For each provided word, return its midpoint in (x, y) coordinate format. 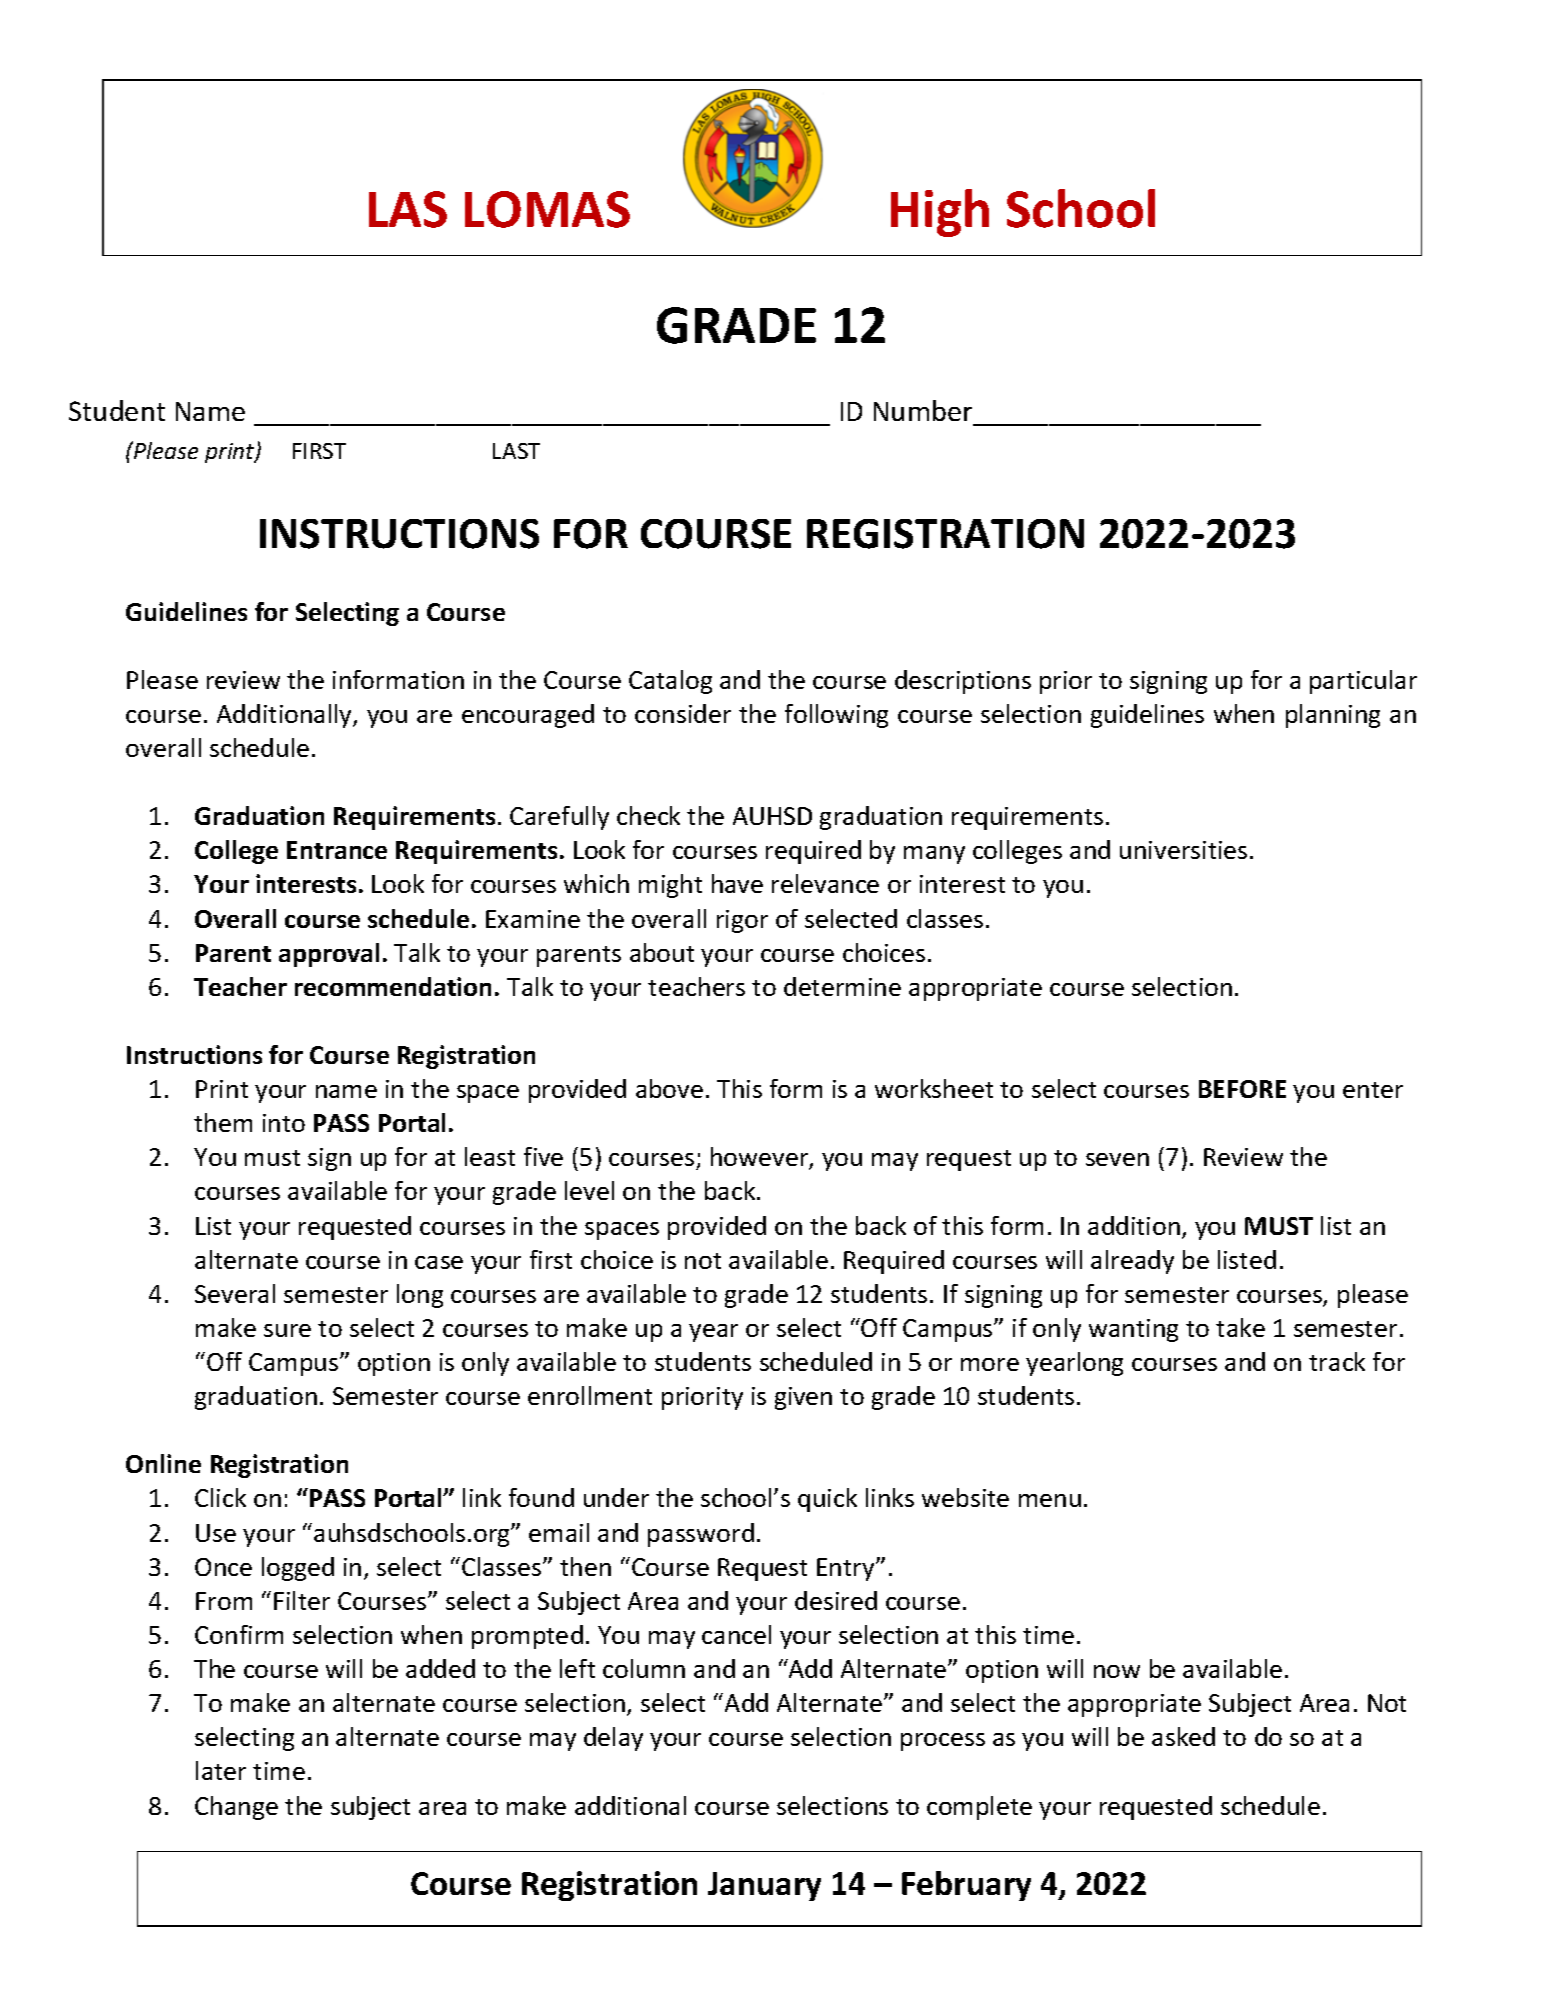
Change (236, 1808)
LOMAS (547, 209)
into (284, 1123)
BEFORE (1242, 1089)
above (669, 1088)
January (764, 1886)
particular (1363, 682)
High (940, 213)
